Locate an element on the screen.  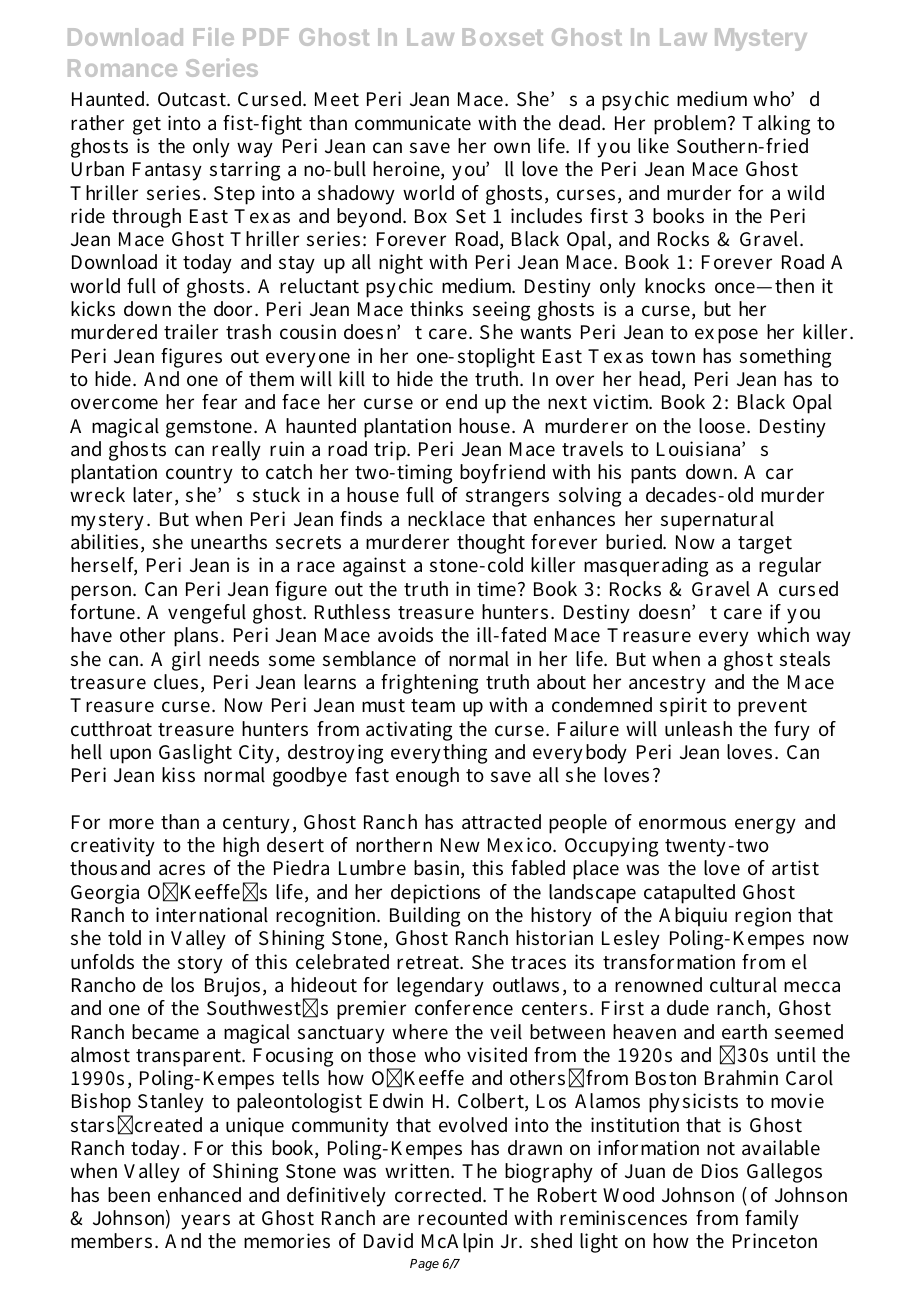
recounted is located at coordinates (462, 1218).
